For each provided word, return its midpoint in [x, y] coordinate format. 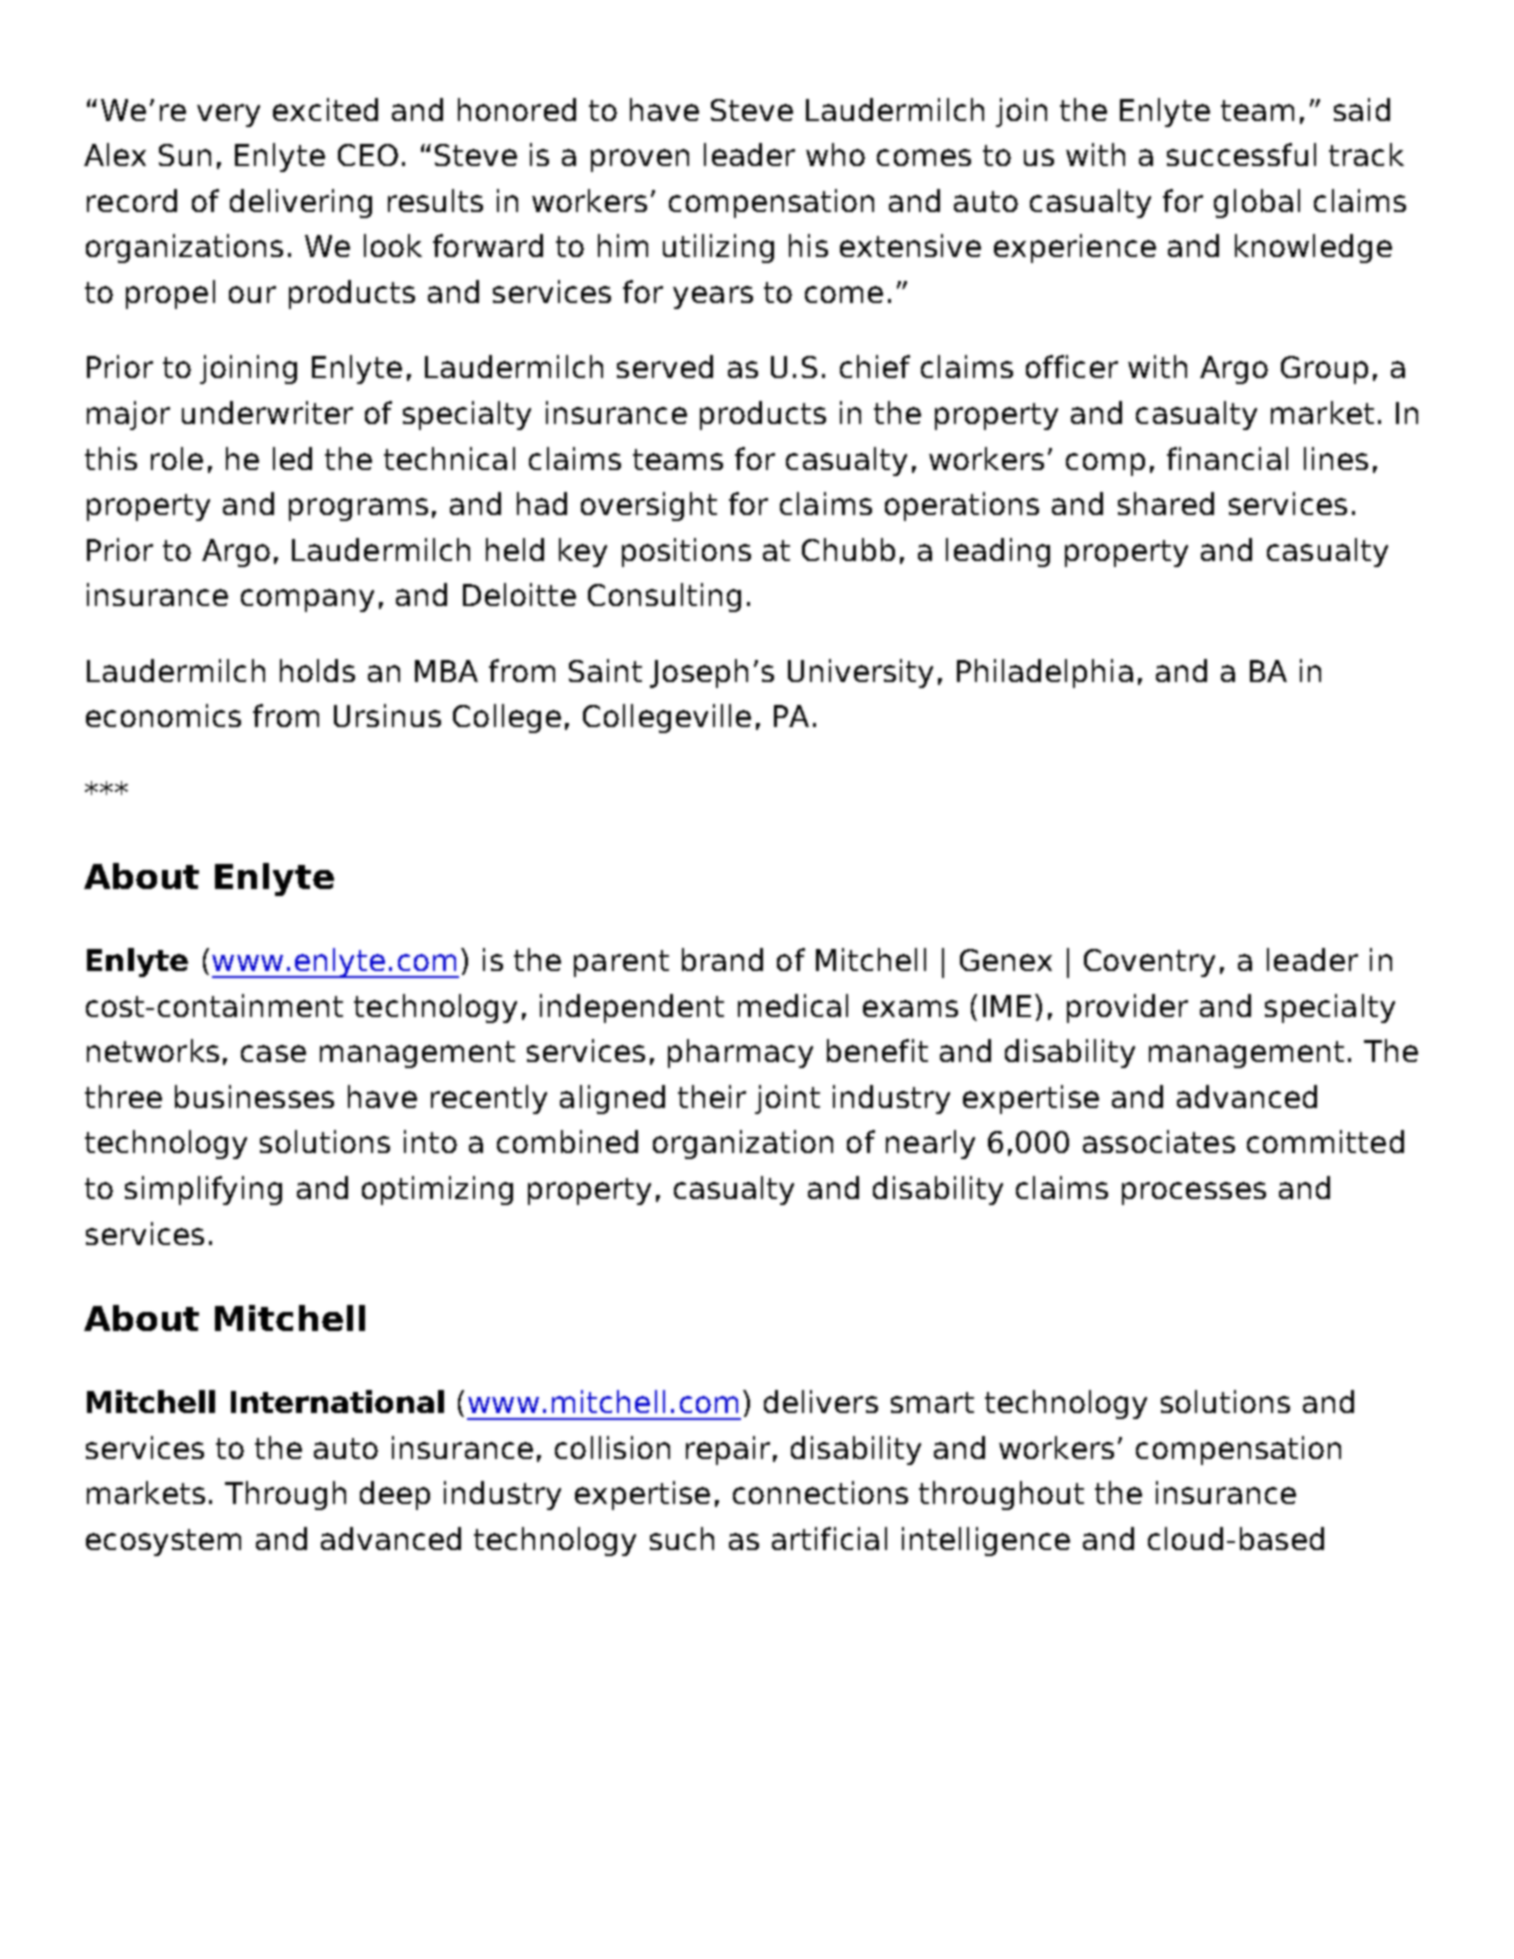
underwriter [267, 412]
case [273, 1053]
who [835, 154]
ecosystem [163, 1542]
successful [1241, 154]
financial [1227, 458]
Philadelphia [1045, 673]
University [860, 673]
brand [722, 959]
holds [317, 670]
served [665, 366]
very [228, 115]
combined [567, 1141]
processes [1194, 1193]
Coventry [1149, 963]
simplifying [203, 1190]
